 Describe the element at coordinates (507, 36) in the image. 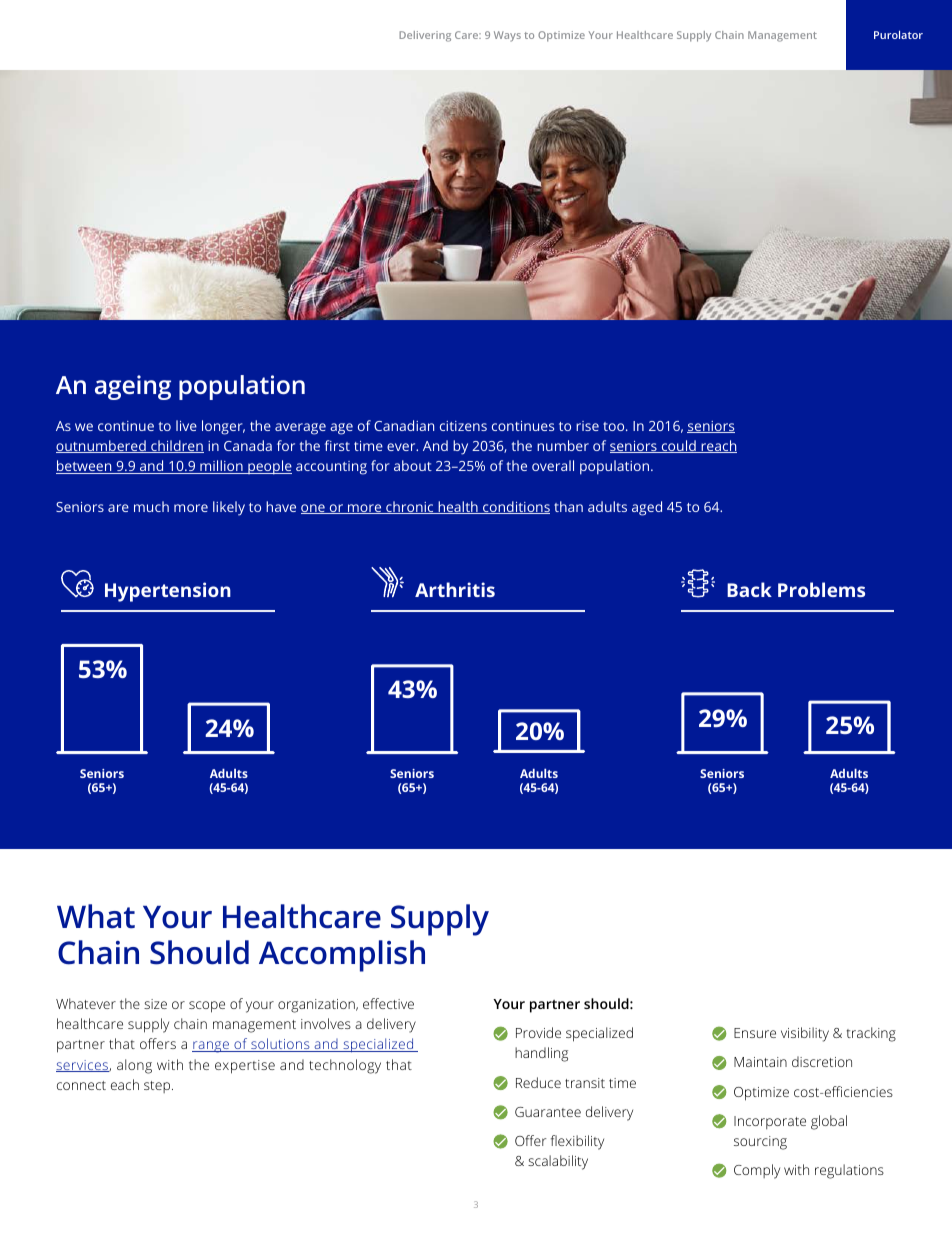

I see `Ways` at that location.
